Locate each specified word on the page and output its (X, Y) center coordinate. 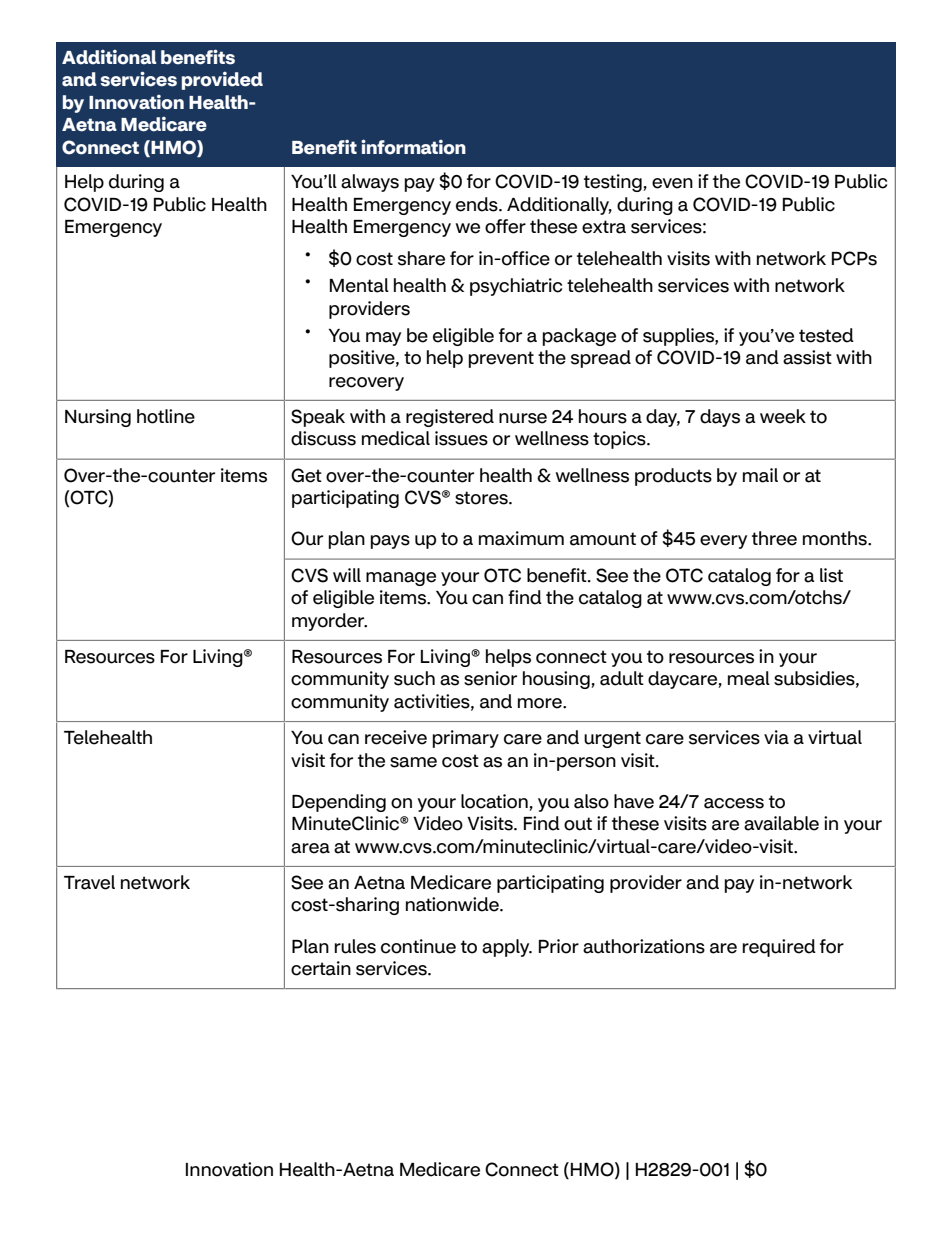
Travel (89, 882)
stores (482, 498)
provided (222, 81)
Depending (339, 803)
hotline (166, 416)
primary (465, 739)
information (413, 147)
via (776, 737)
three (774, 538)
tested (826, 335)
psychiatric (516, 287)
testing (614, 183)
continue (418, 946)
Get (306, 475)
